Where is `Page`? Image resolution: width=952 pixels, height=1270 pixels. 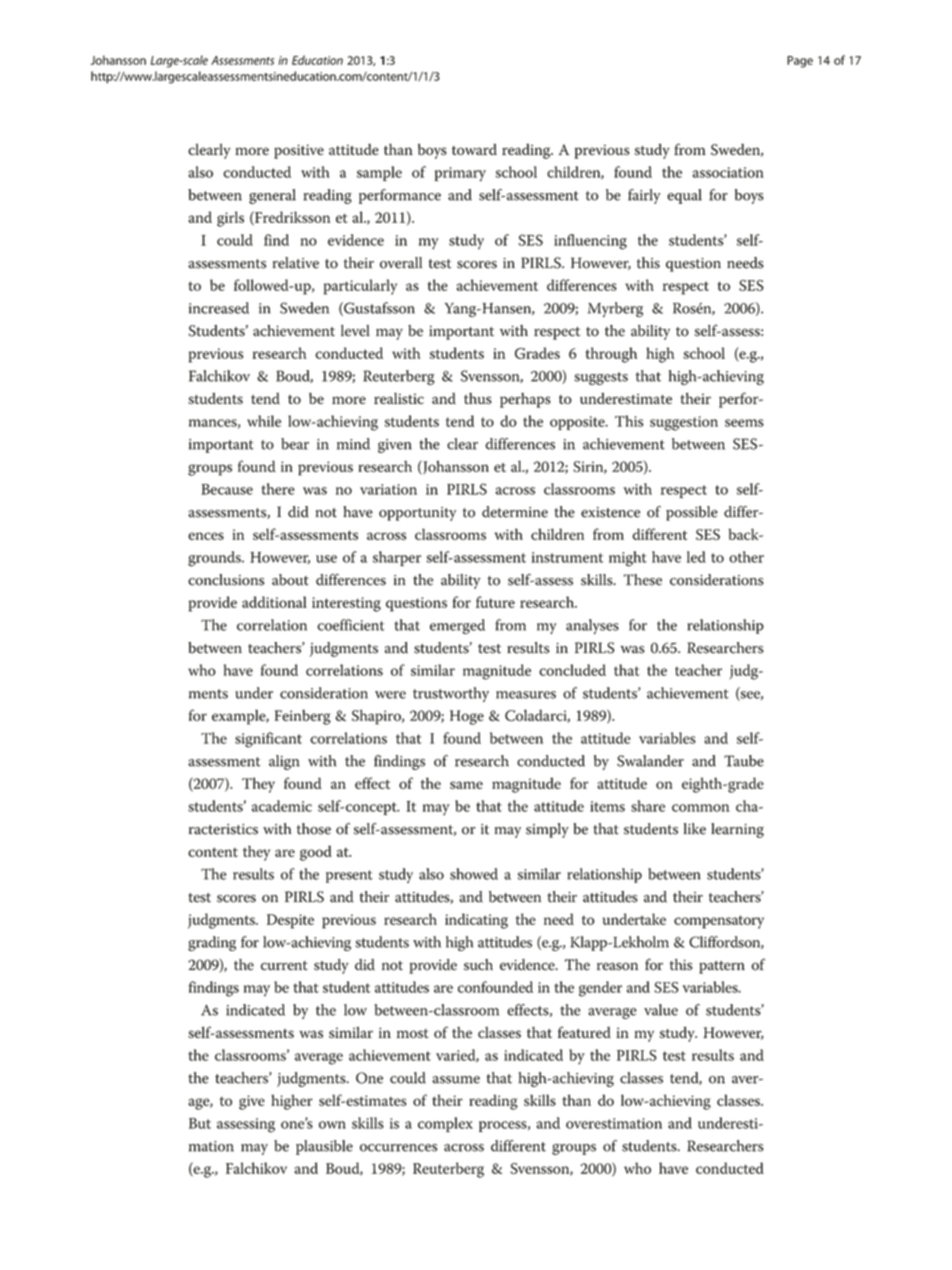
Page is located at coordinates (800, 62).
